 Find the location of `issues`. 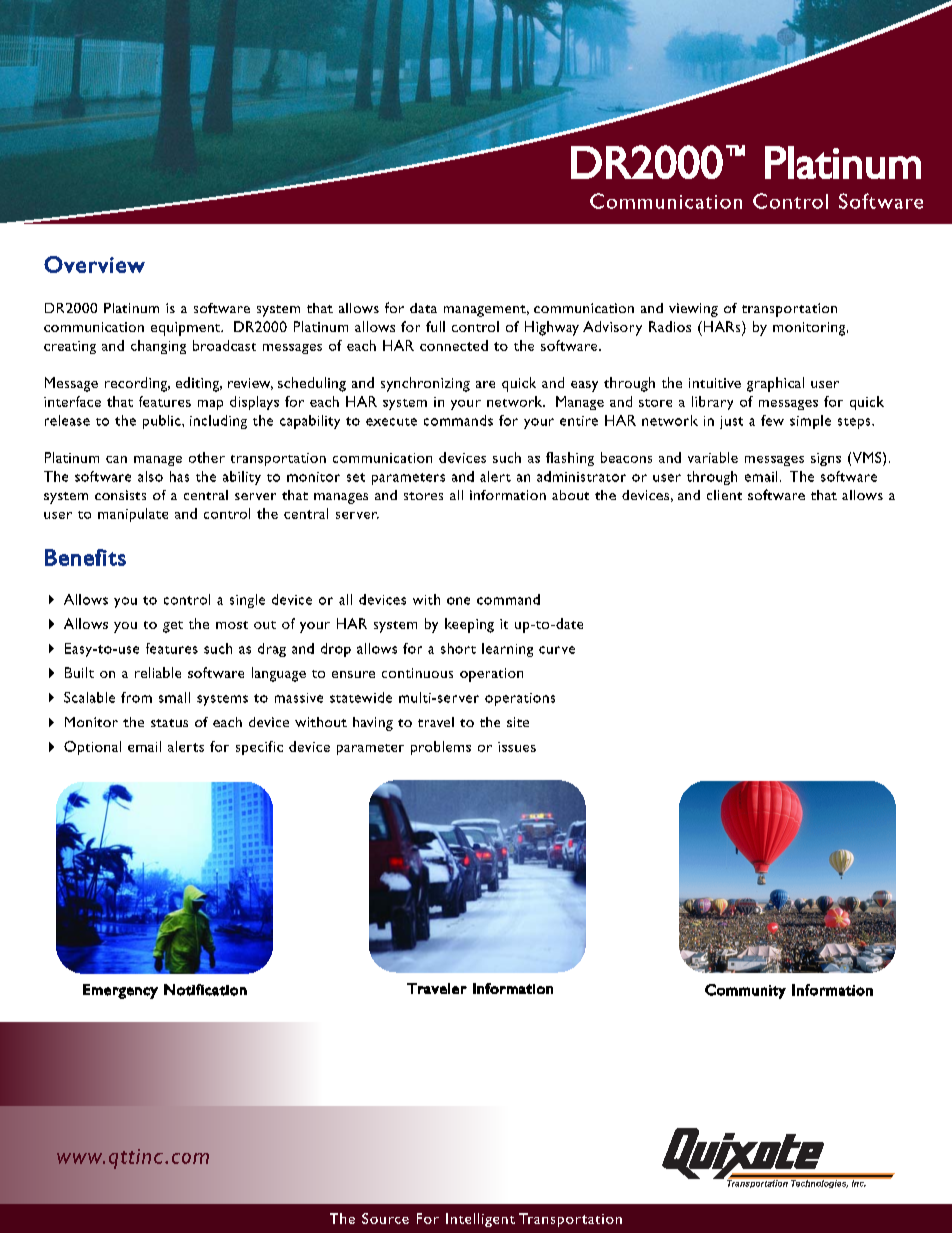

issues is located at coordinates (517, 747).
